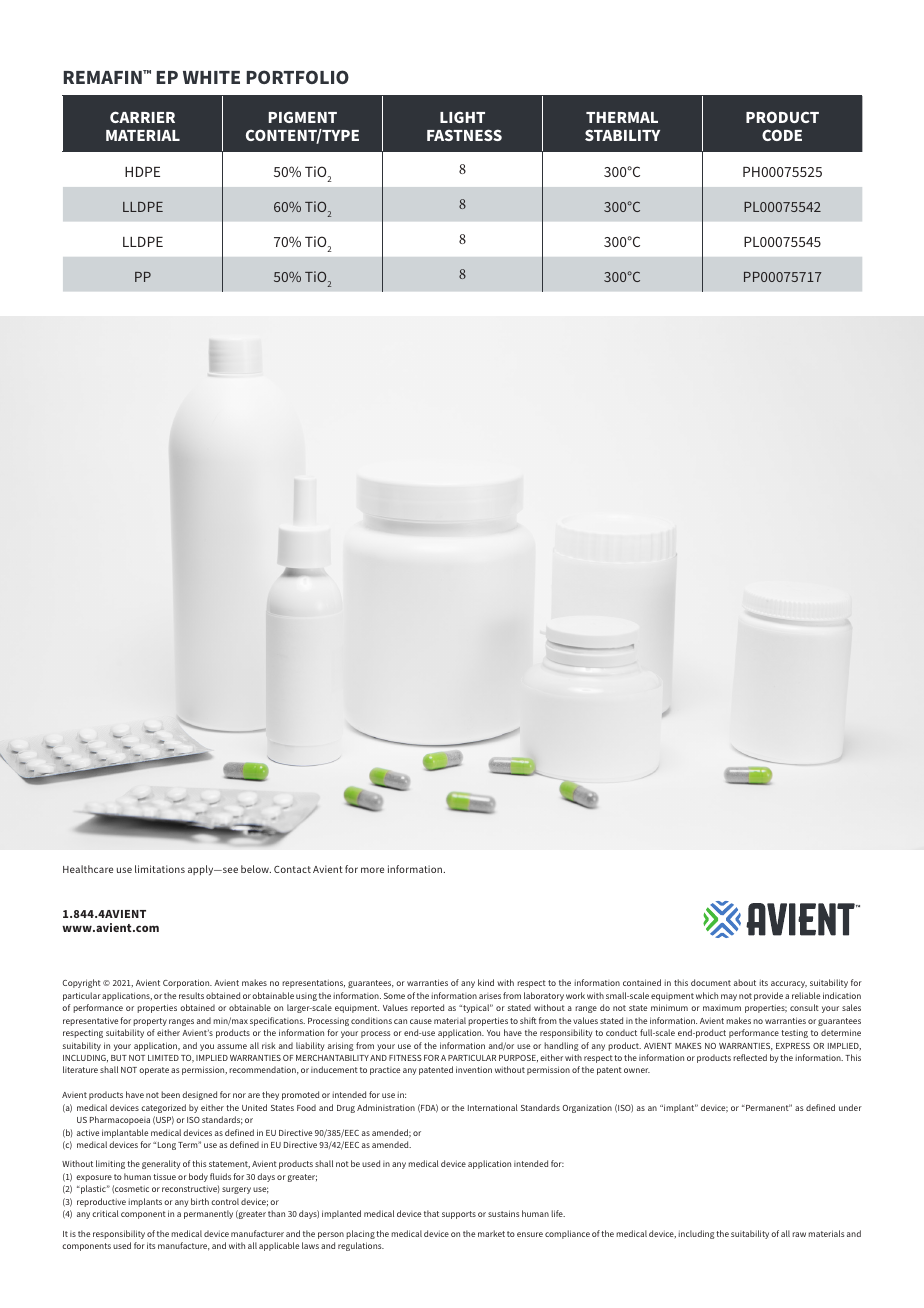 The height and width of the screenshot is (1308, 924). Describe the element at coordinates (459, 1215) in the screenshot. I see `supports` at that location.
